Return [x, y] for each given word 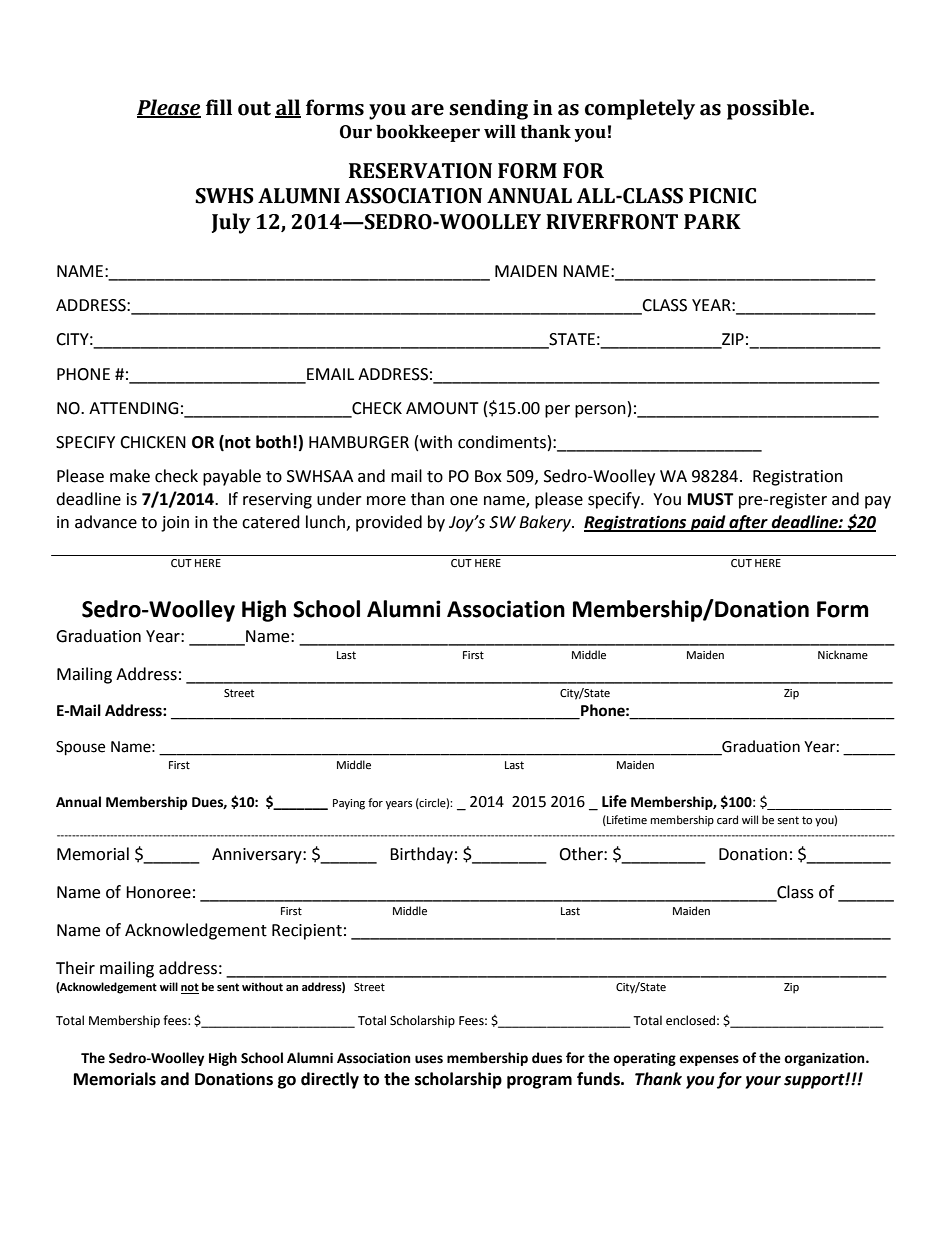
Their [75, 968]
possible [769, 109]
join [175, 524]
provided [389, 523]
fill [219, 107]
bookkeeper [428, 133]
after [748, 523]
